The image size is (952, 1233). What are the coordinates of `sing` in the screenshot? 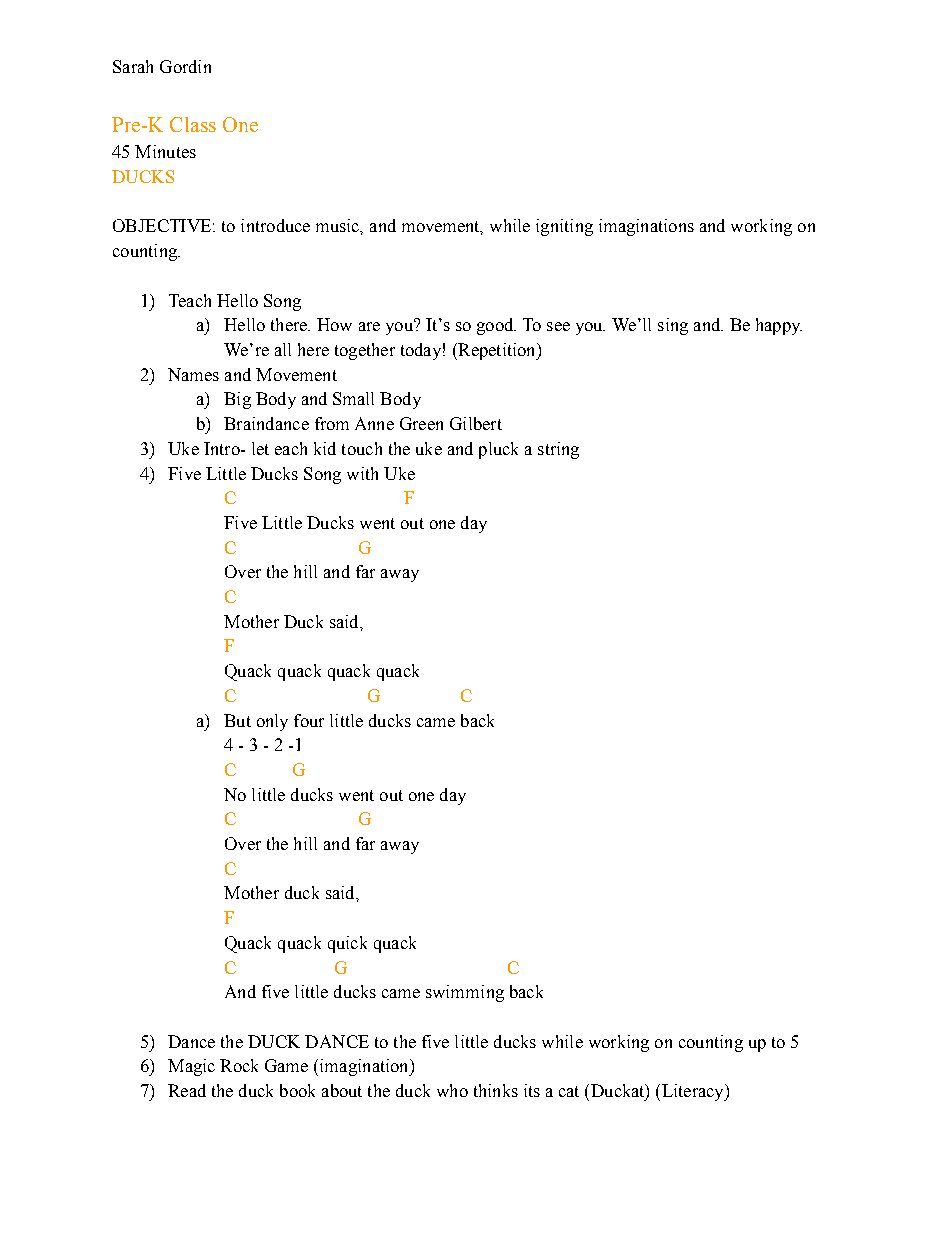 It's located at (673, 326).
